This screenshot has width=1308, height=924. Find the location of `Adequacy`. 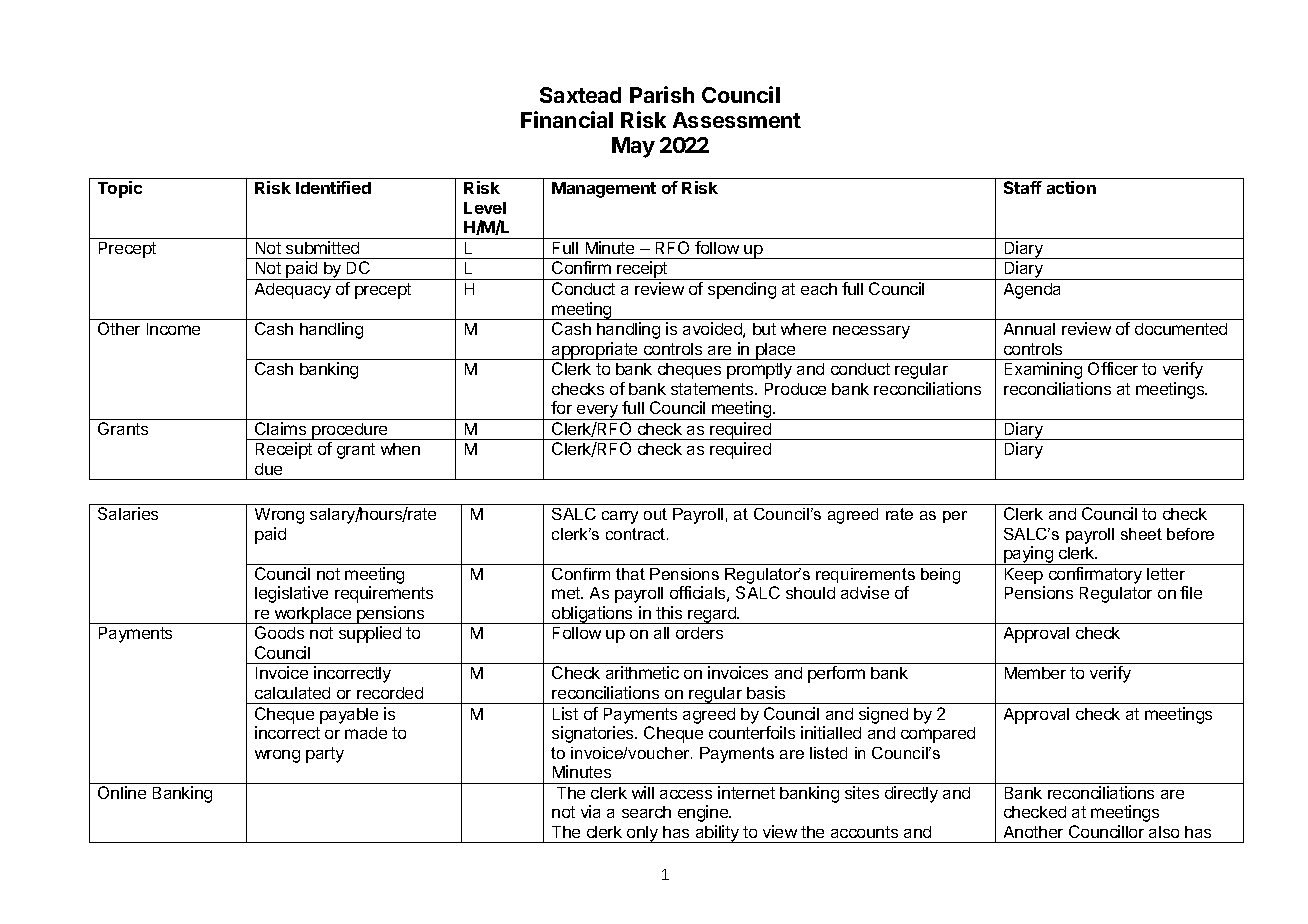

Adequacy is located at coordinates (293, 291).
